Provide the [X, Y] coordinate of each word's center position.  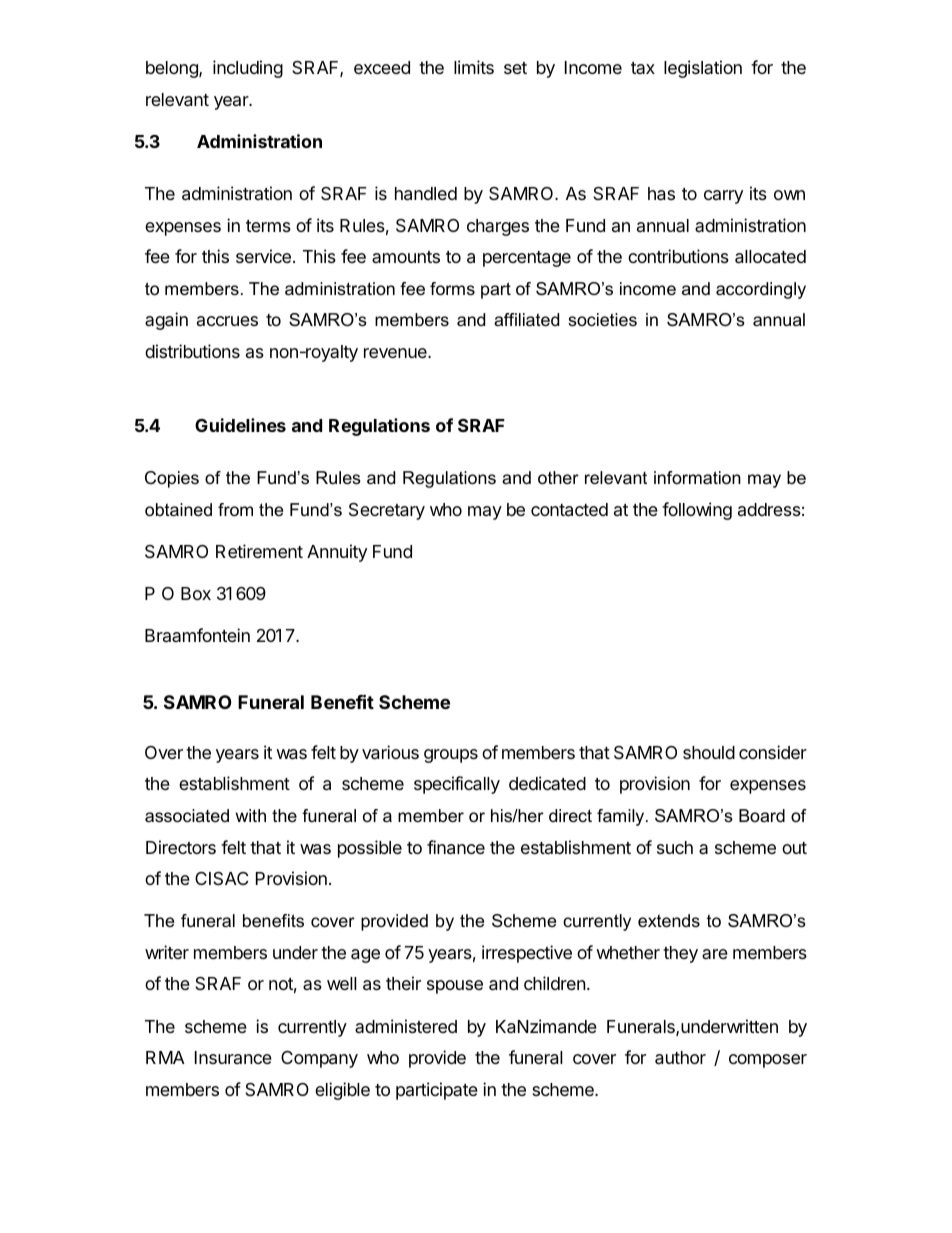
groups [451, 756]
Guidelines [240, 425]
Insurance [233, 1057]
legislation [703, 69]
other [558, 478]
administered [406, 1026]
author [680, 1058]
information [697, 478]
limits [474, 67]
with [250, 815]
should [709, 752]
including [248, 69]
